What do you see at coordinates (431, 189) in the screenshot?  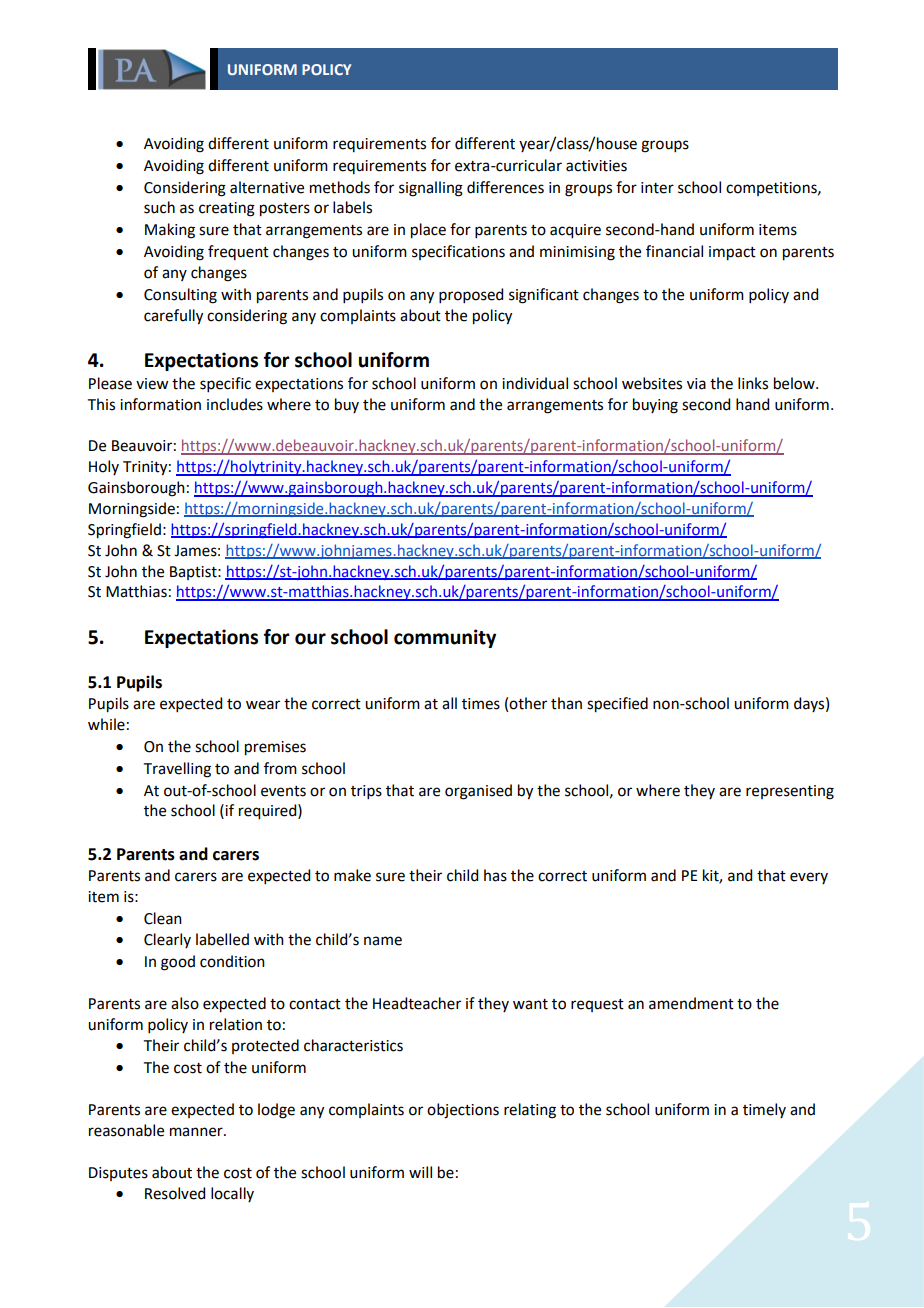 I see `signalling` at bounding box center [431, 189].
